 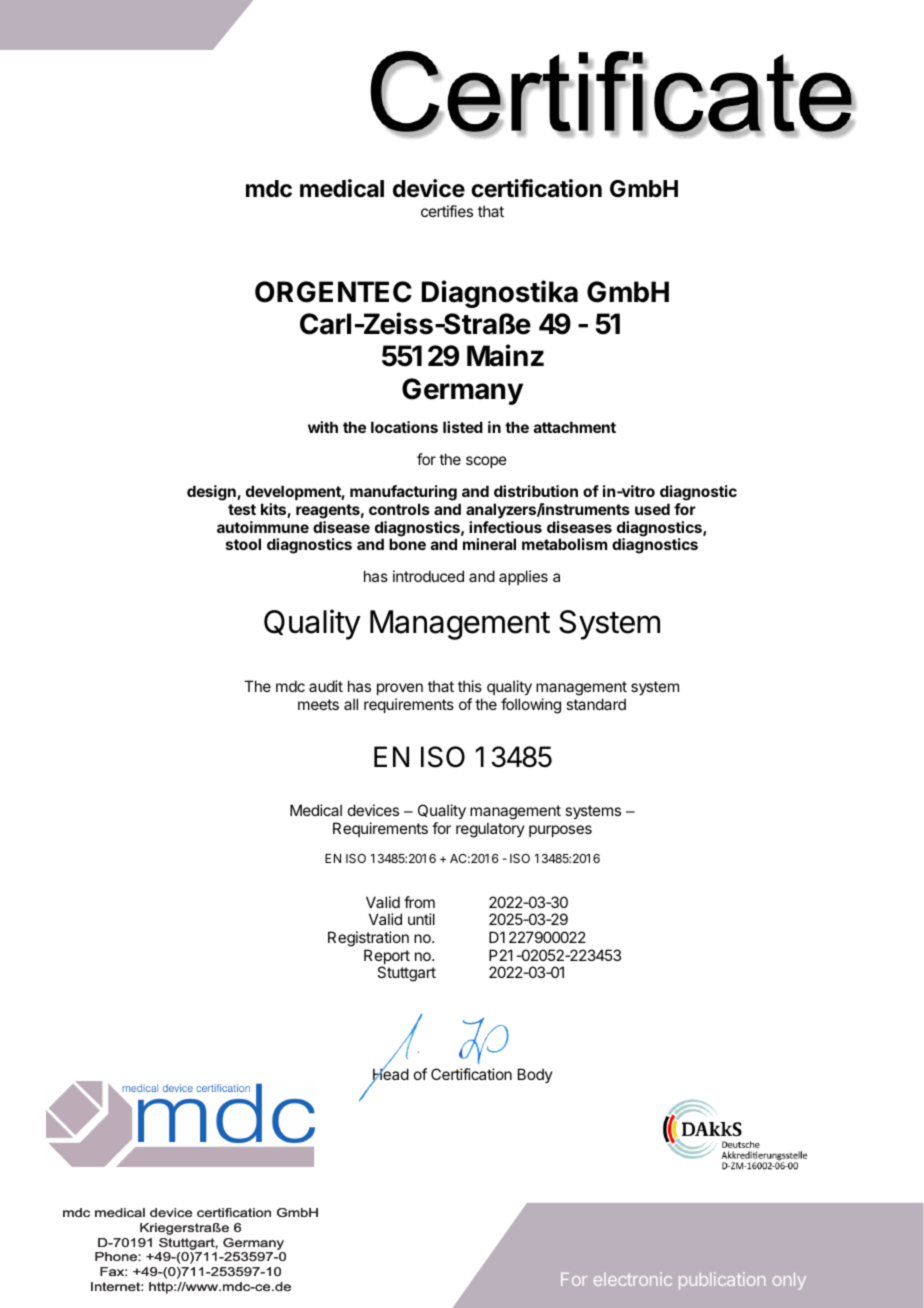 What do you see at coordinates (596, 704) in the image?
I see `standard` at bounding box center [596, 704].
